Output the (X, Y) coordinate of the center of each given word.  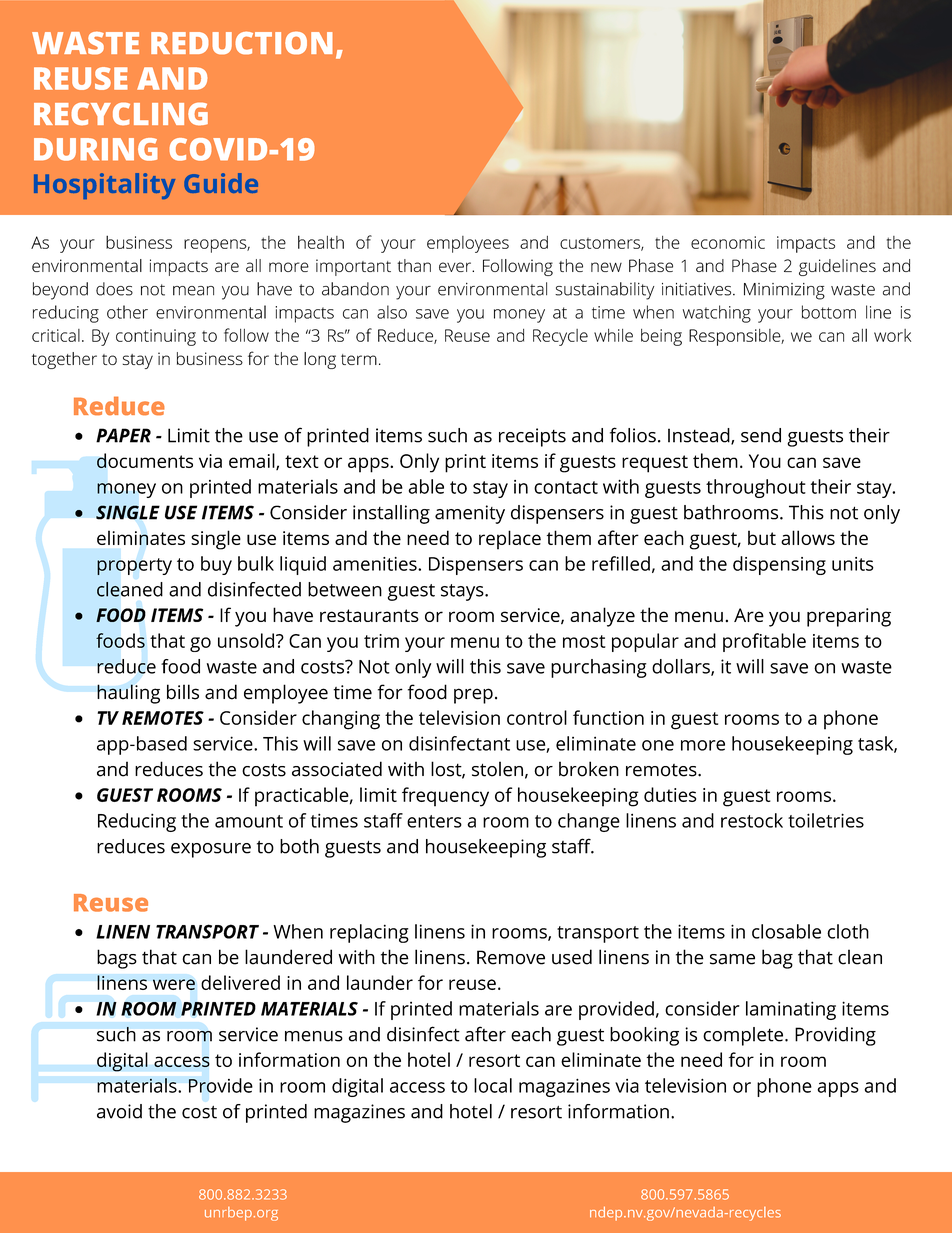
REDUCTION (242, 43)
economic (728, 242)
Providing (835, 1036)
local (493, 1085)
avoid (119, 1111)
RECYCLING (121, 114)
